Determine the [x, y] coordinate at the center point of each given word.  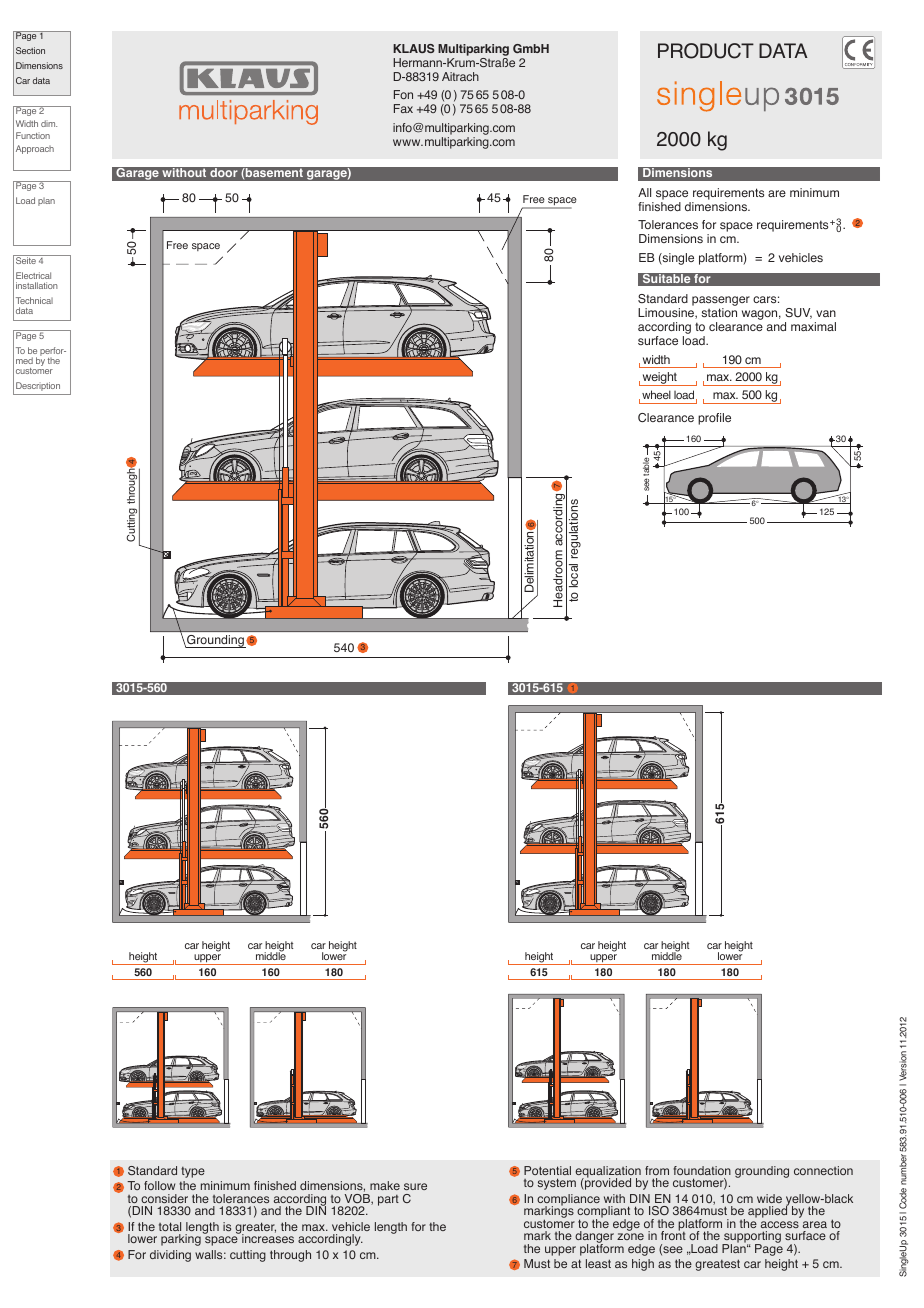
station [719, 312]
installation [37, 285]
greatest [717, 1265]
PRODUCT [706, 51]
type [193, 1172]
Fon [403, 94]
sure [415, 1186]
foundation [702, 1170]
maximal [813, 326]
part [388, 1200]
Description [38, 386]
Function [33, 135]
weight [659, 379]
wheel [656, 394]
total [170, 1226]
